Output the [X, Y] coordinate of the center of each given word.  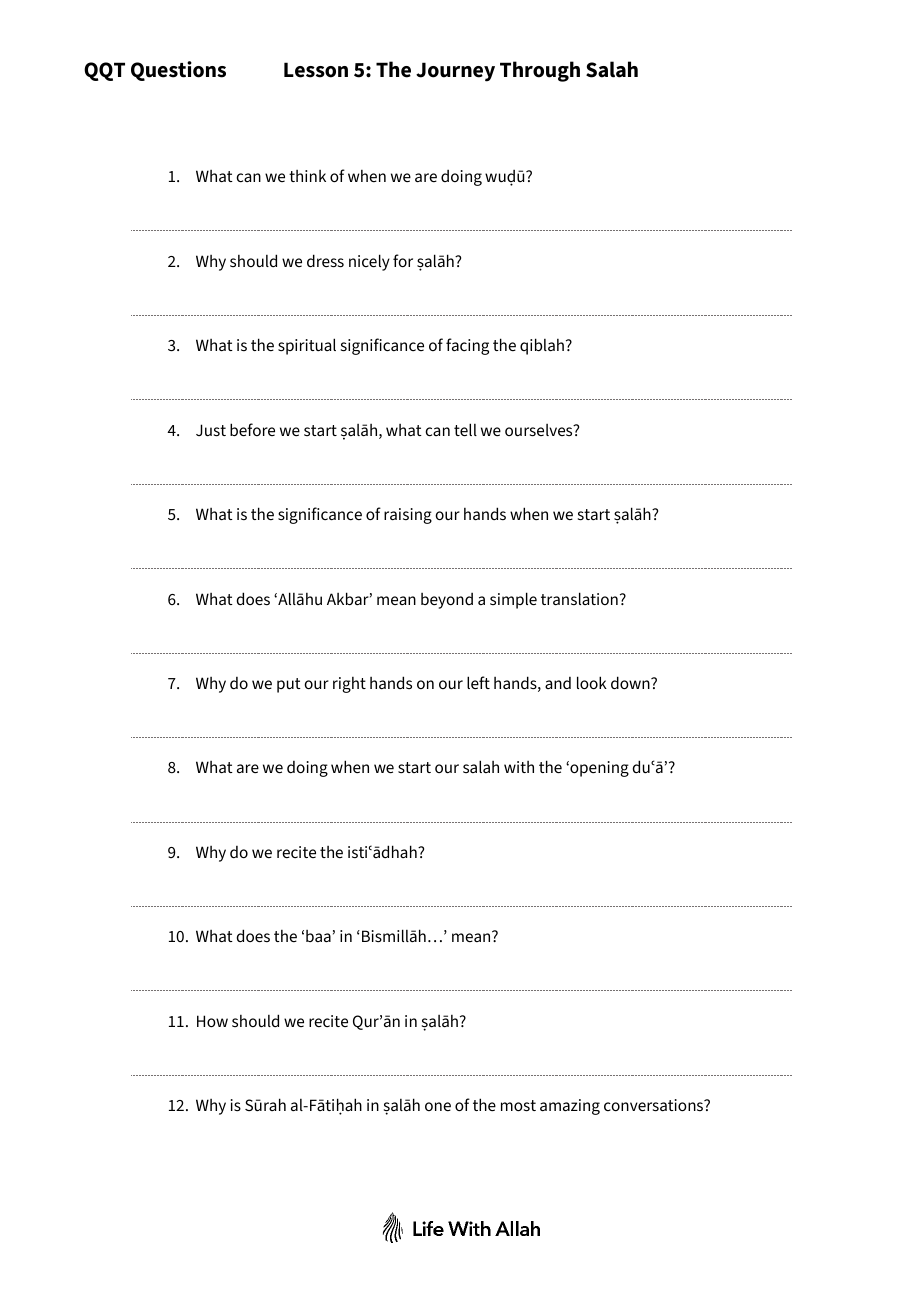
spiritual [307, 346]
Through [540, 71]
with [519, 767]
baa [318, 936]
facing [467, 346]
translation [579, 598]
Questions [178, 71]
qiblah [542, 346]
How [212, 1021]
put [289, 685]
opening [598, 769]
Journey [455, 72]
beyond [447, 601]
